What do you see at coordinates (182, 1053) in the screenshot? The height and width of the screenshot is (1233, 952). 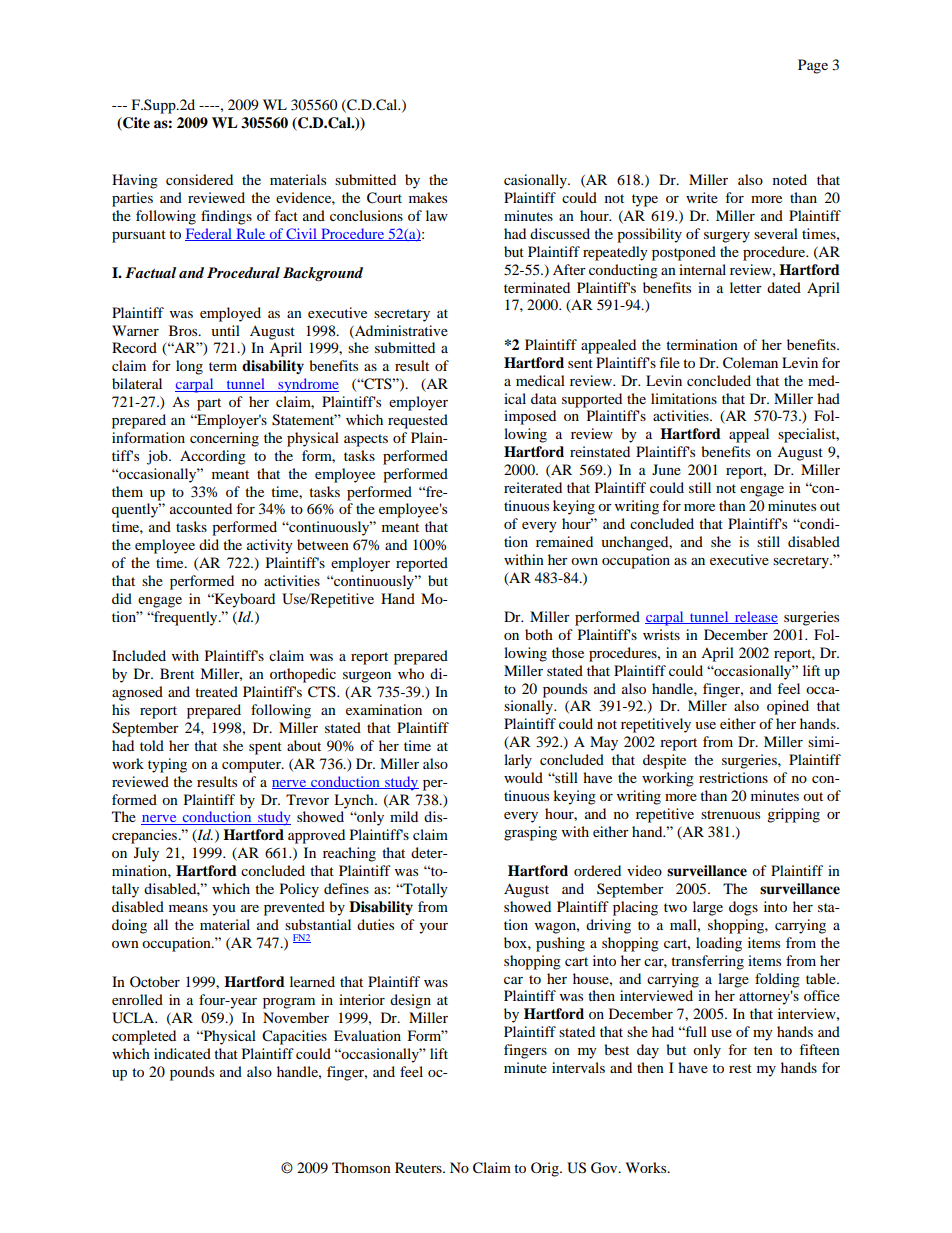 I see `indicated` at bounding box center [182, 1053].
